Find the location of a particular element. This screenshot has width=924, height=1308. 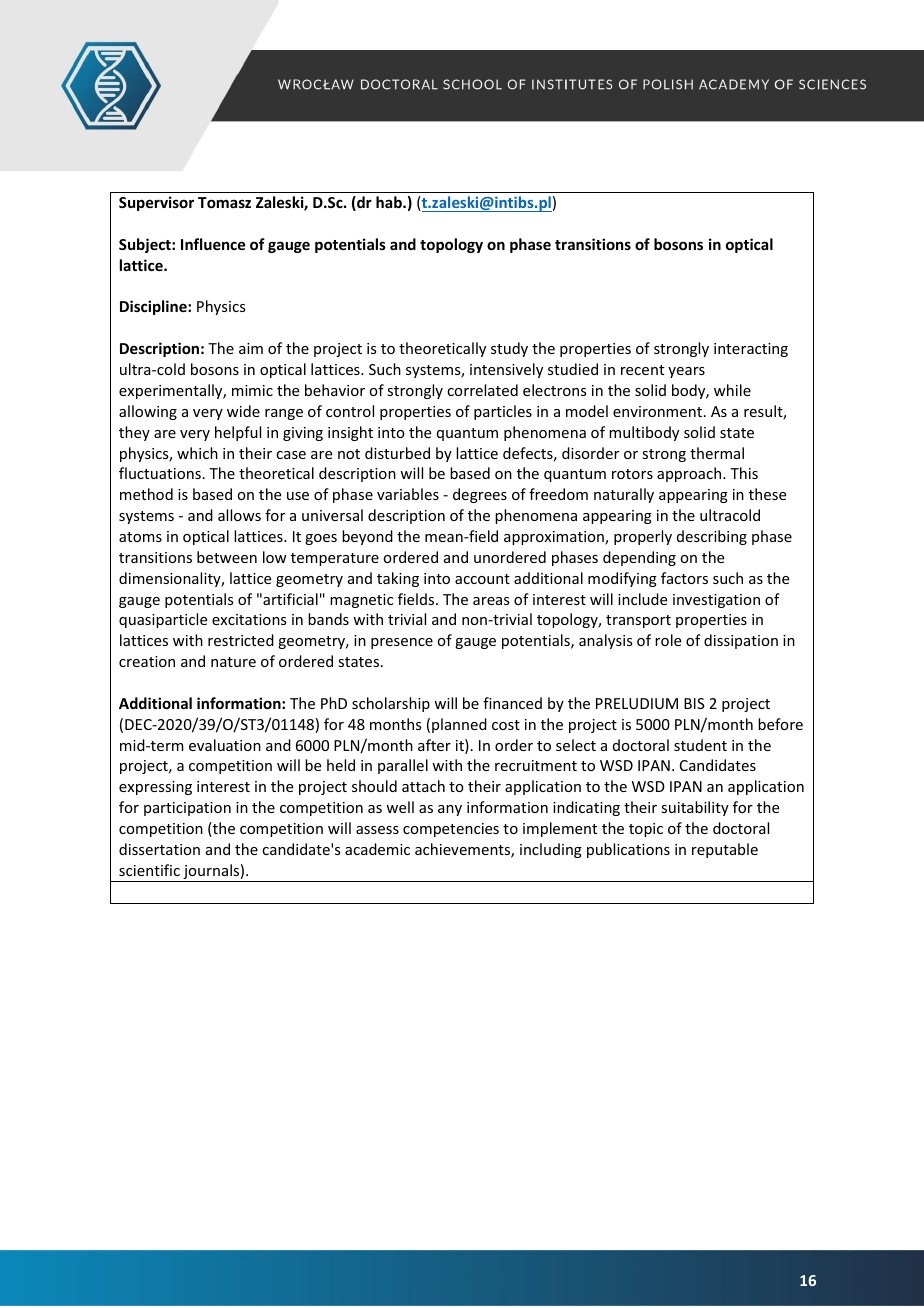

dissertation is located at coordinates (159, 849).
